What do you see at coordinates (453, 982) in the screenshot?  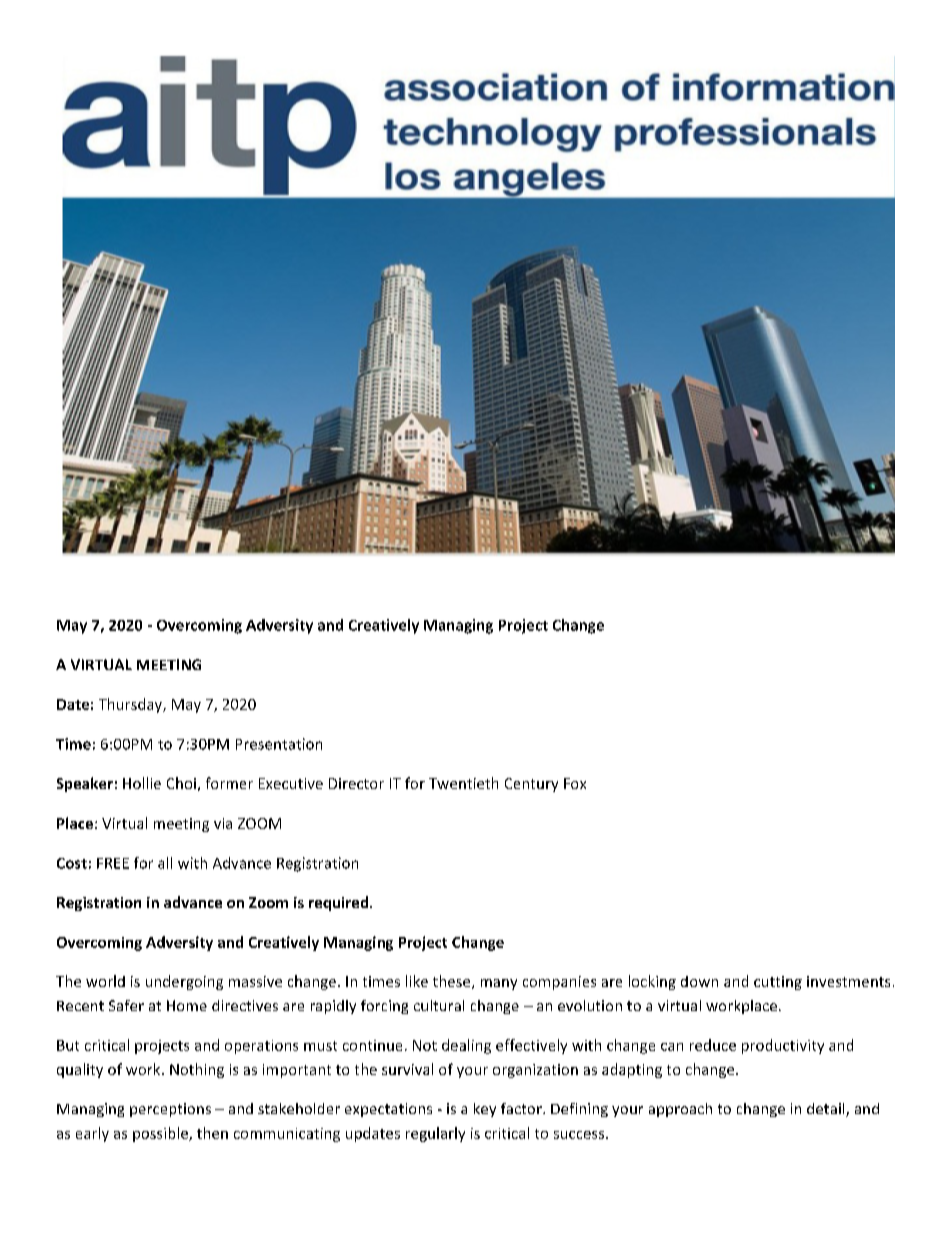 I see `these` at bounding box center [453, 982].
